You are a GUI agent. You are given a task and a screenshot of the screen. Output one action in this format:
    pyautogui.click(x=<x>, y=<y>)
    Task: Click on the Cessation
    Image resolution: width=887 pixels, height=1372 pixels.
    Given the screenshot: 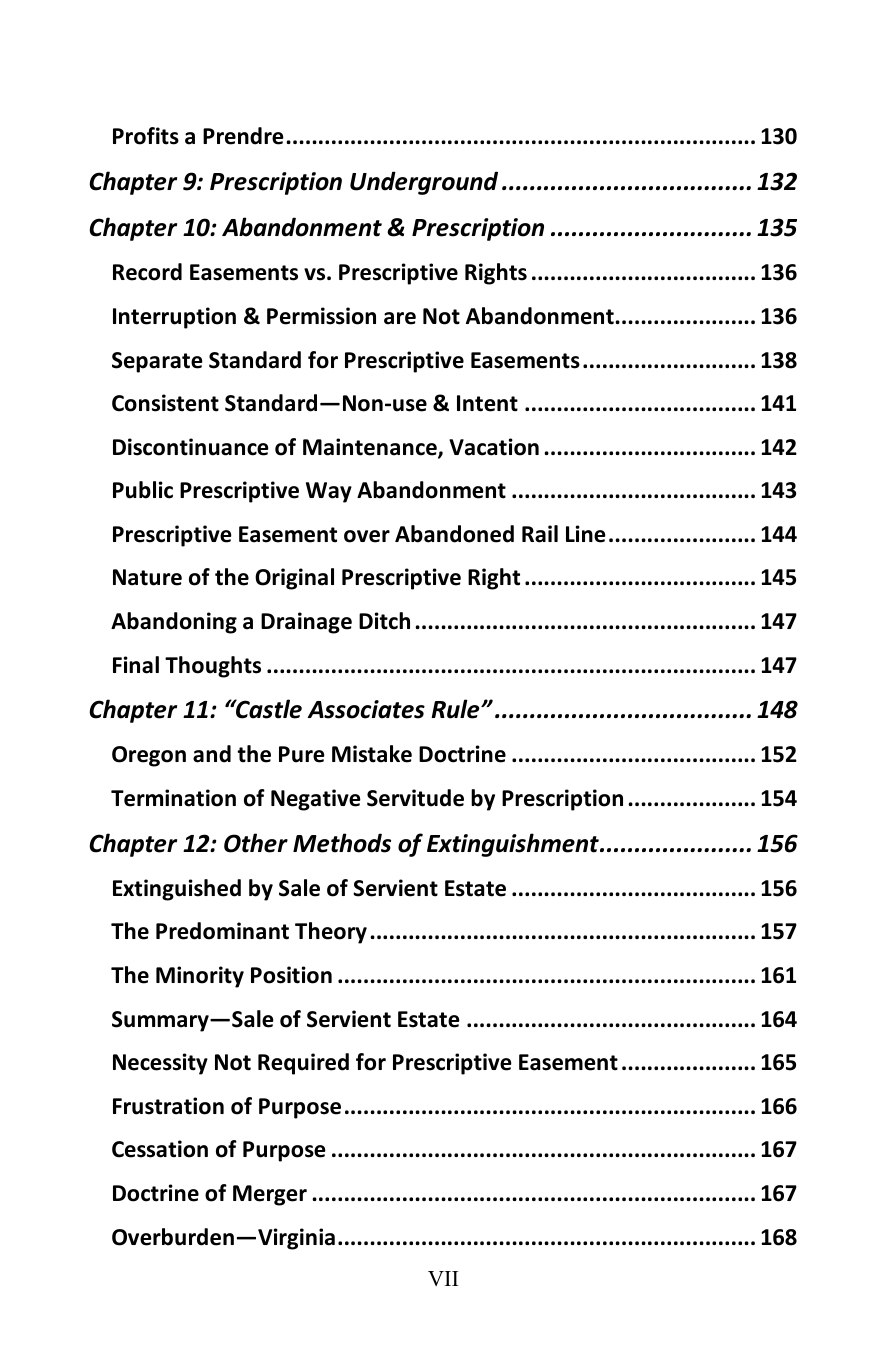 What is the action you would take?
    pyautogui.click(x=160, y=1149)
